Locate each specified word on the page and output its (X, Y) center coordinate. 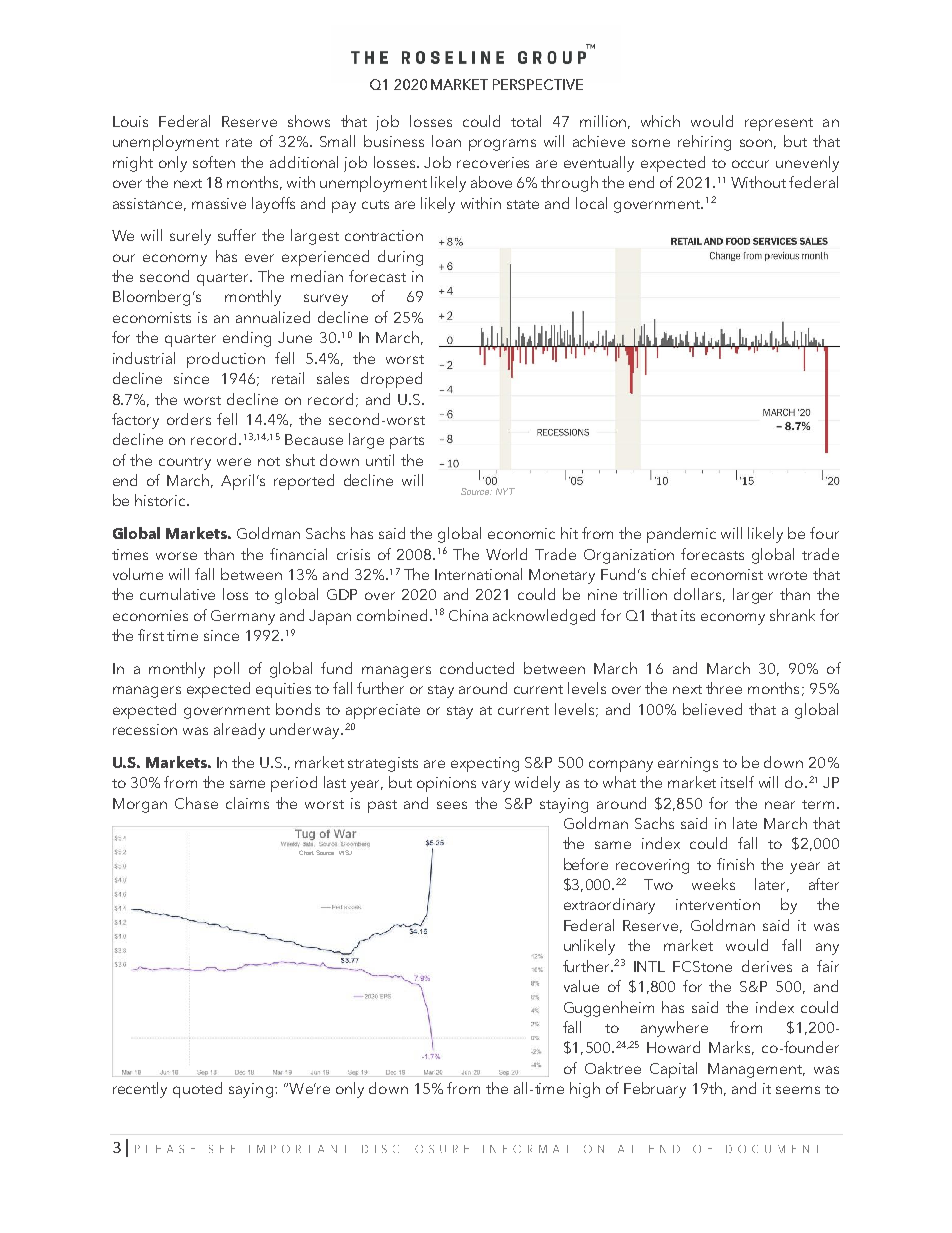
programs (502, 145)
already (239, 731)
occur (750, 164)
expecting (485, 764)
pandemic (681, 535)
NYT (505, 491)
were (234, 462)
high (585, 1090)
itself (737, 782)
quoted (197, 1090)
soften (214, 162)
